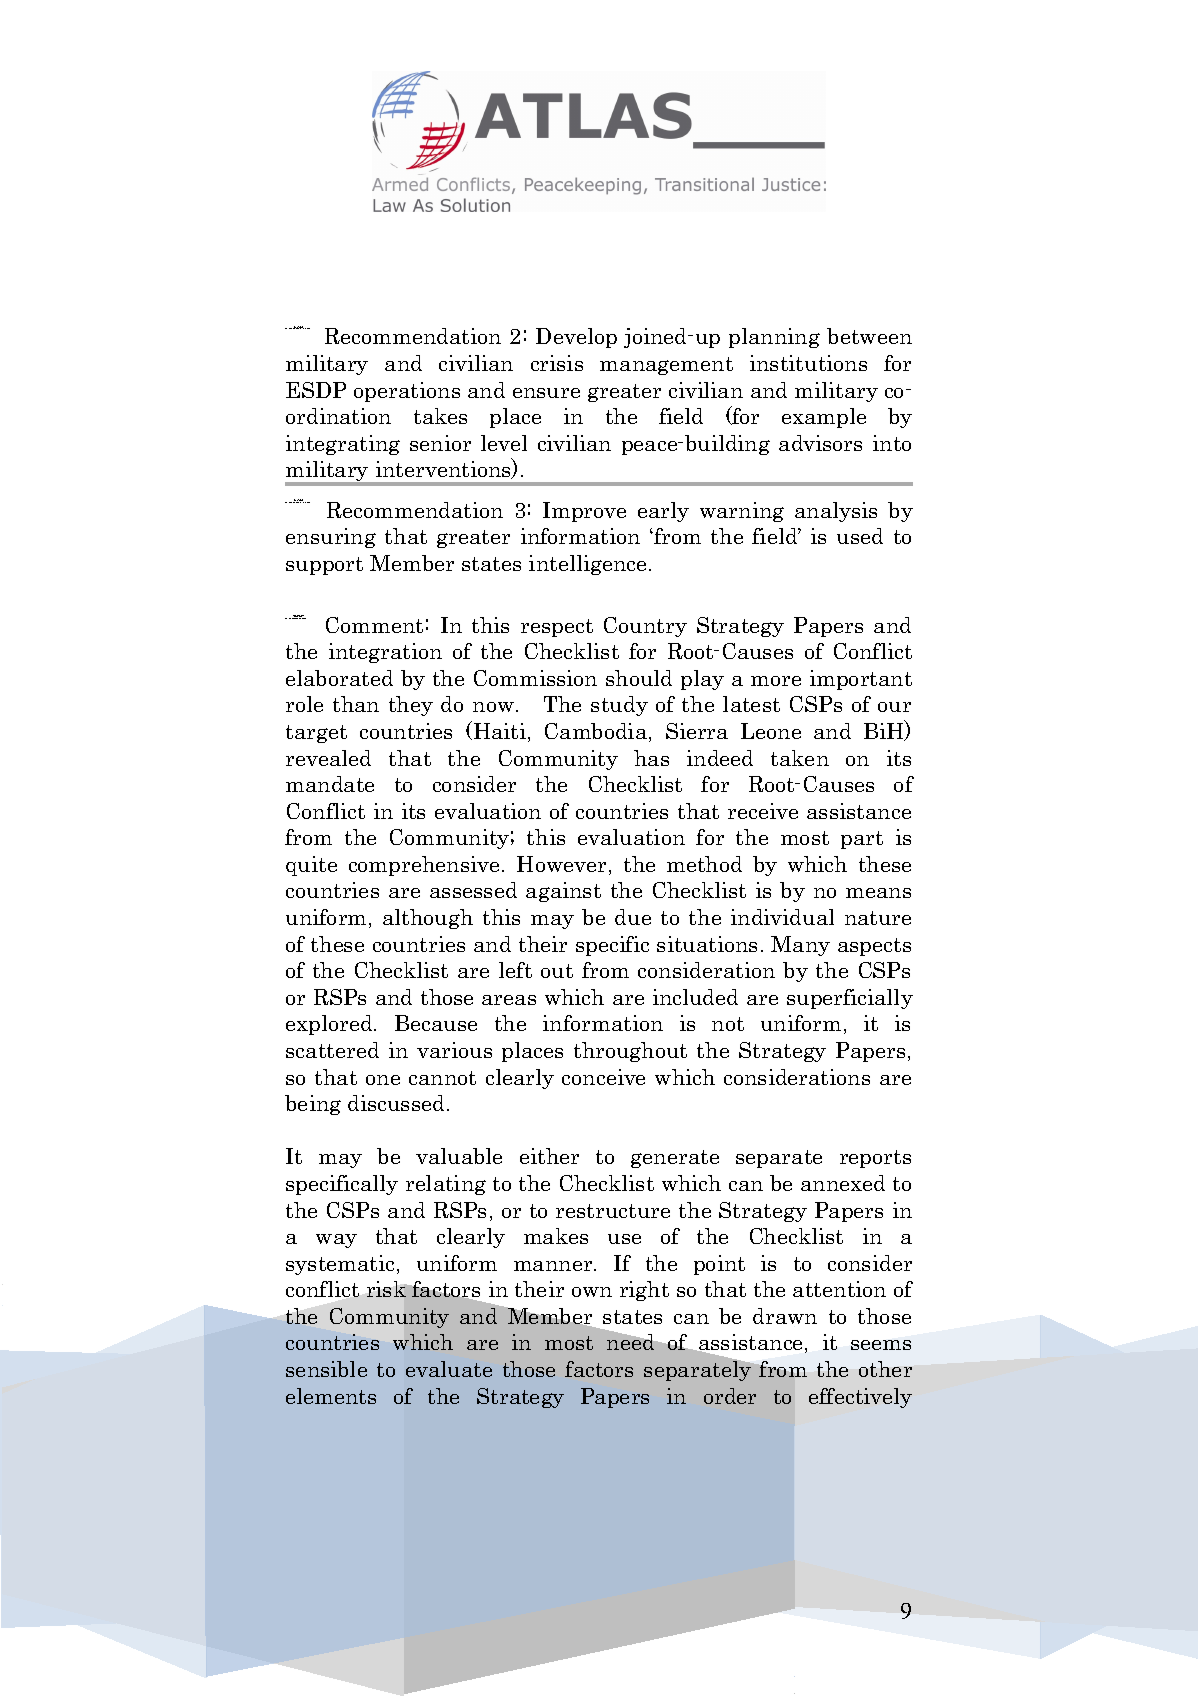 The image size is (1198, 1696). What do you see at coordinates (330, 1025) in the image?
I see `explored` at bounding box center [330, 1025].
